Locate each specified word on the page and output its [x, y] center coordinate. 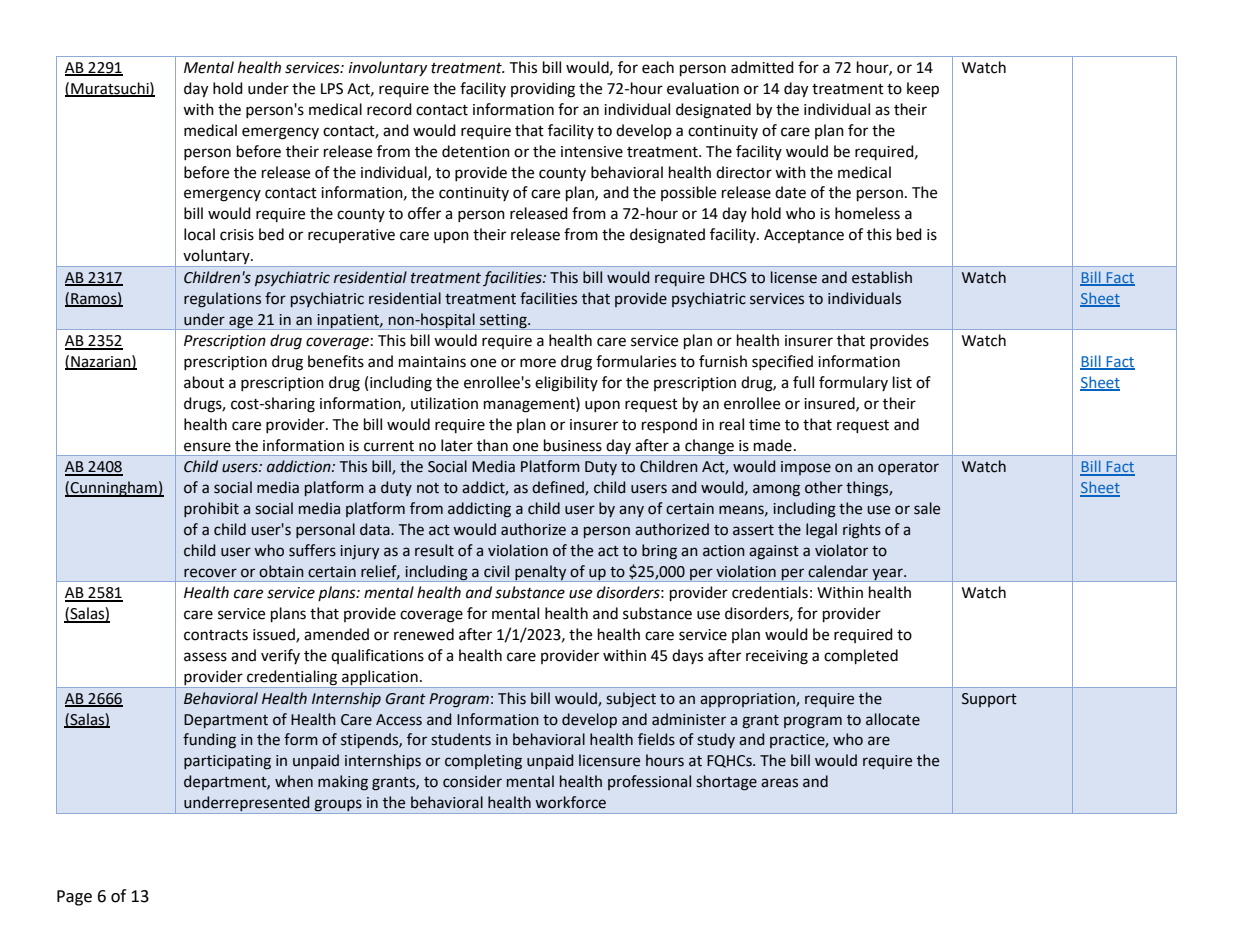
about [204, 382]
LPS [332, 89]
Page [74, 898]
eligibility [566, 384]
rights [862, 531]
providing [543, 90]
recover [210, 573]
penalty [541, 573]
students [461, 739]
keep [923, 90]
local [199, 234]
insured [830, 404]
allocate [893, 719]
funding [209, 741]
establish [882, 277]
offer [424, 213]
